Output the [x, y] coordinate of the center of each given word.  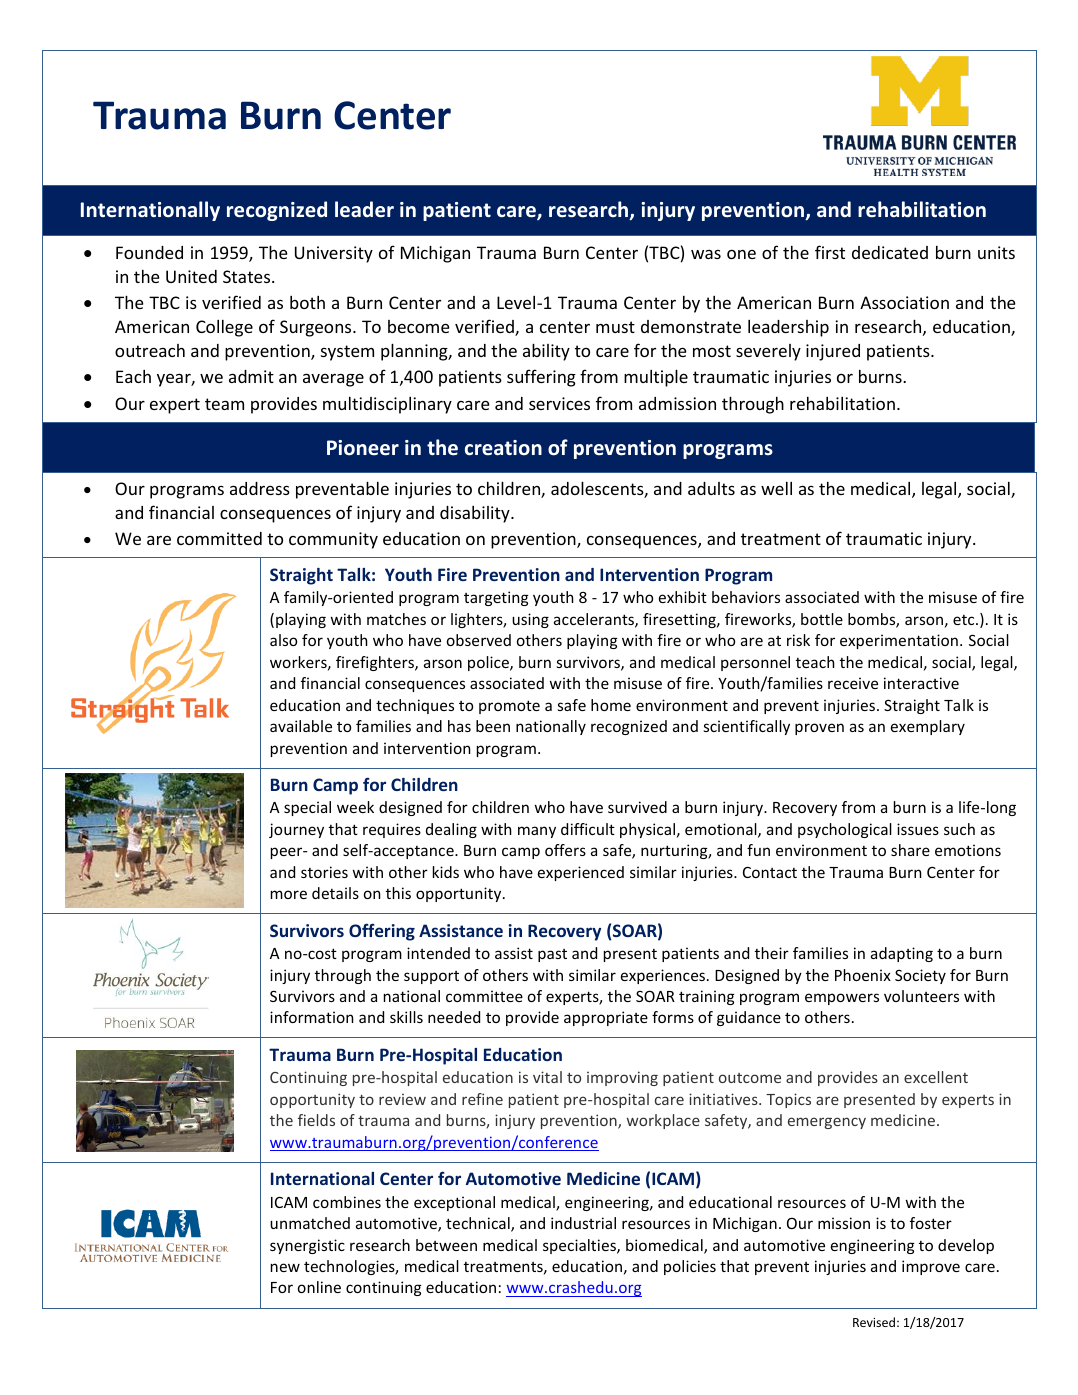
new [285, 1267]
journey [296, 830]
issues [918, 829]
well [776, 488]
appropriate [606, 1018]
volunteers [921, 996]
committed [219, 538]
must [615, 327]
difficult [588, 829]
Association [904, 302]
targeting [496, 598]
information [312, 1017]
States [248, 276]
